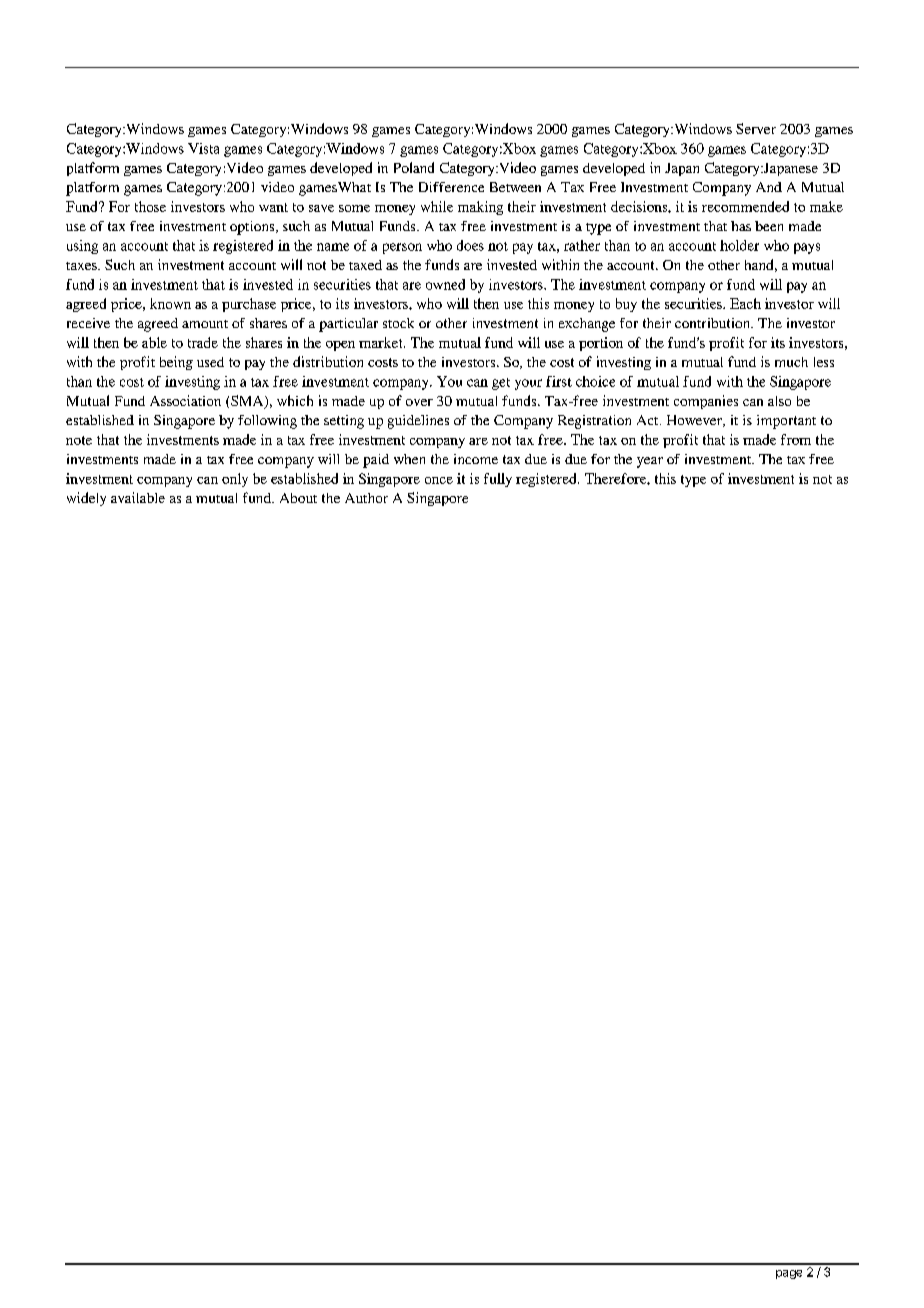 The width and height of the screenshot is (924, 1308). I want to click on page, so click(789, 1274).
